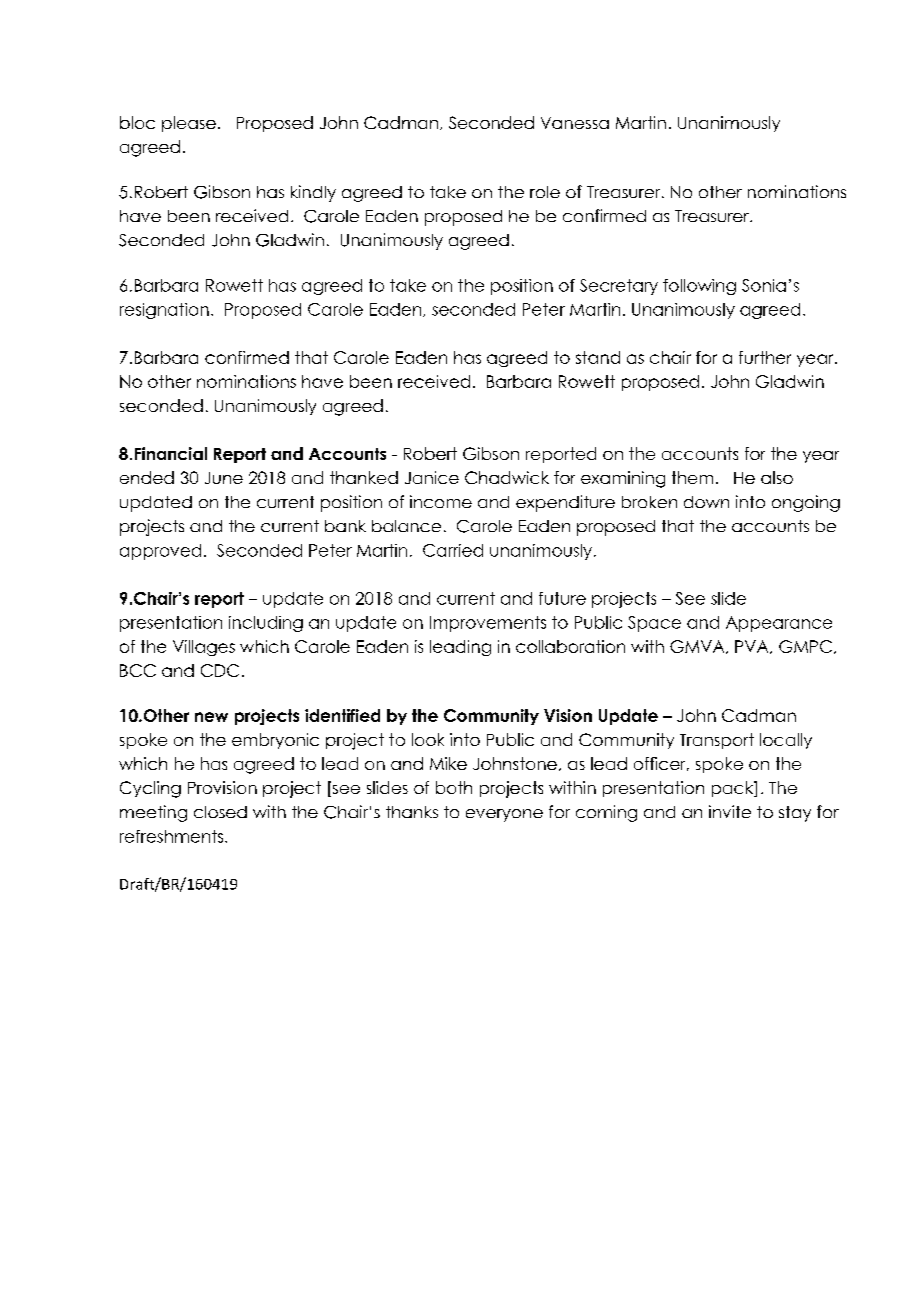  What do you see at coordinates (220, 812) in the document?
I see `closed` at bounding box center [220, 812].
